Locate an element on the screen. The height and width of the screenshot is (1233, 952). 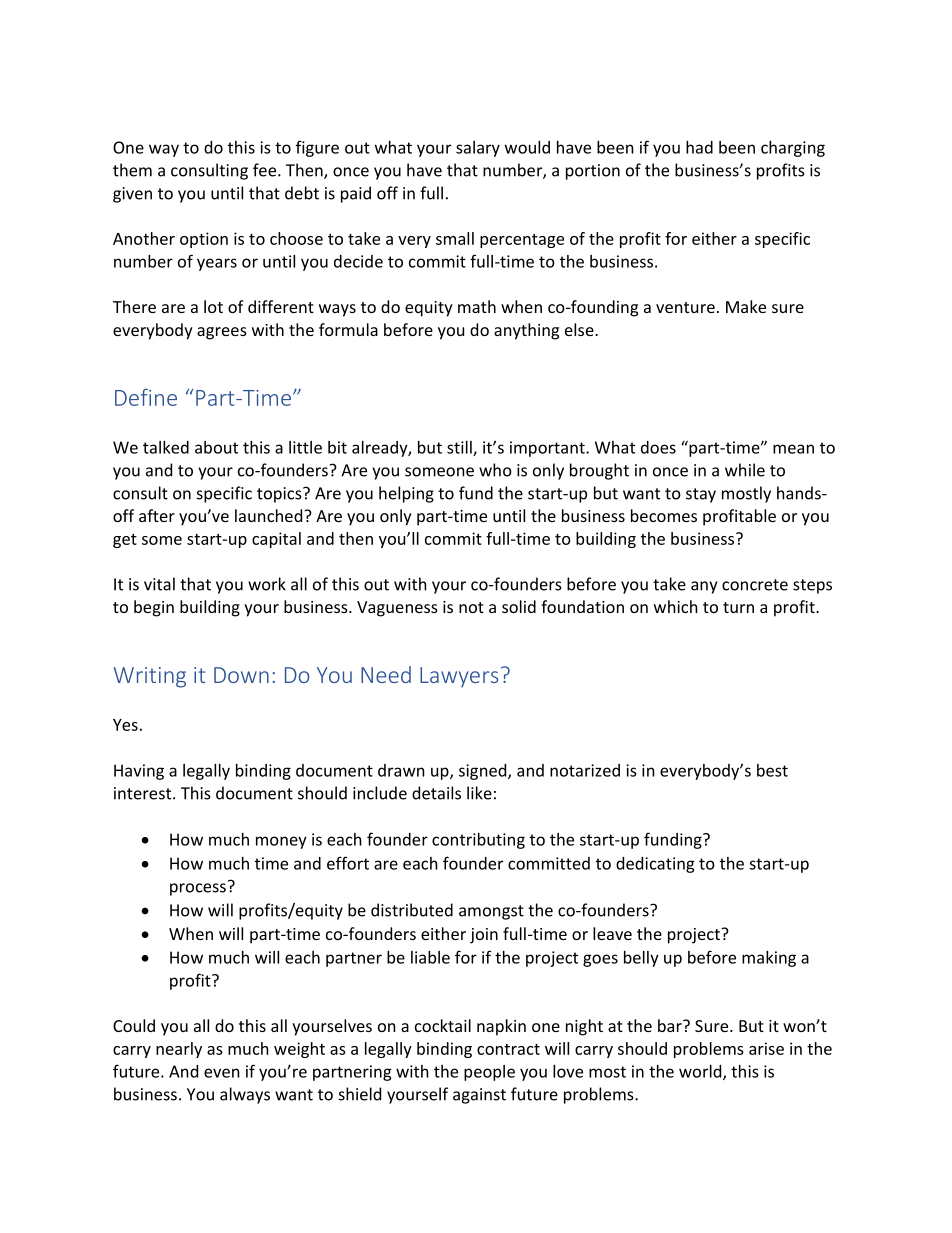
had is located at coordinates (699, 147).
